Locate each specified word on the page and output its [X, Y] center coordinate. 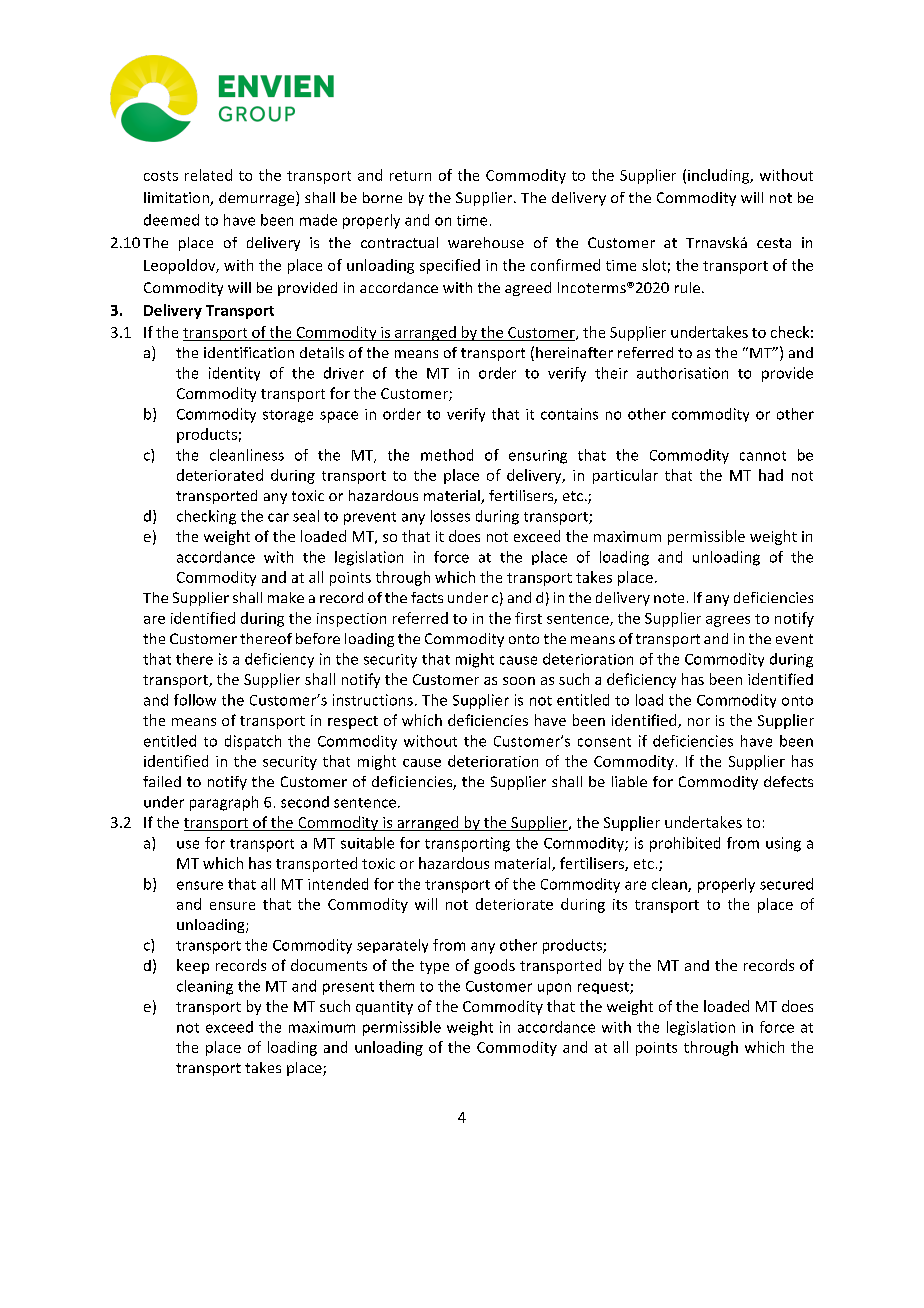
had [771, 475]
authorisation [682, 373]
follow [195, 700]
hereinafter [574, 352]
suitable [367, 843]
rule [689, 287]
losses [450, 516]
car [278, 517]
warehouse [486, 242]
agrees [728, 621]
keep [193, 966]
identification [249, 352]
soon [519, 681]
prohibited [685, 844]
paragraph [224, 803]
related [208, 175]
